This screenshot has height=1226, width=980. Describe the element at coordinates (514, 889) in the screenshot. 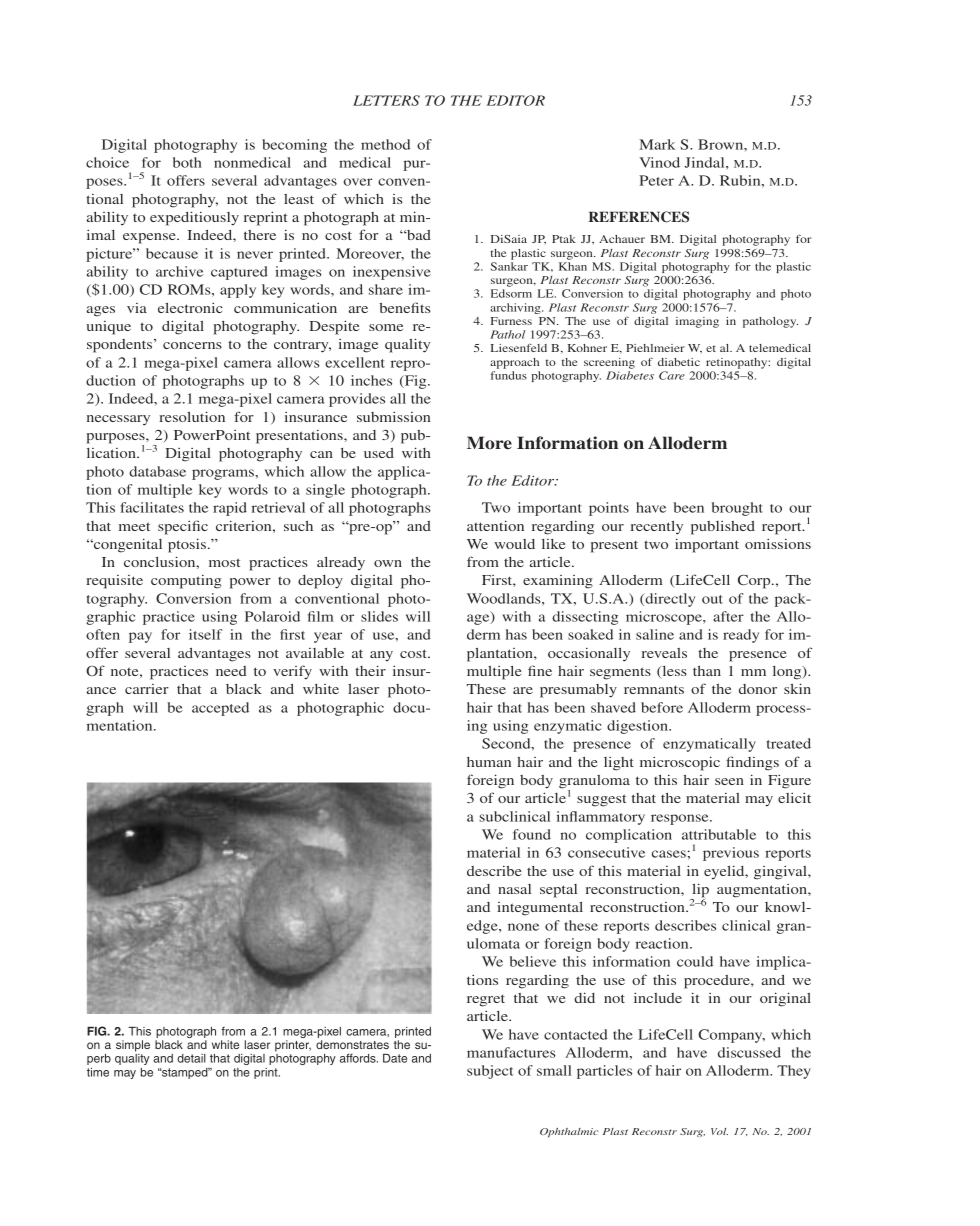

I see `nasal` at that location.
